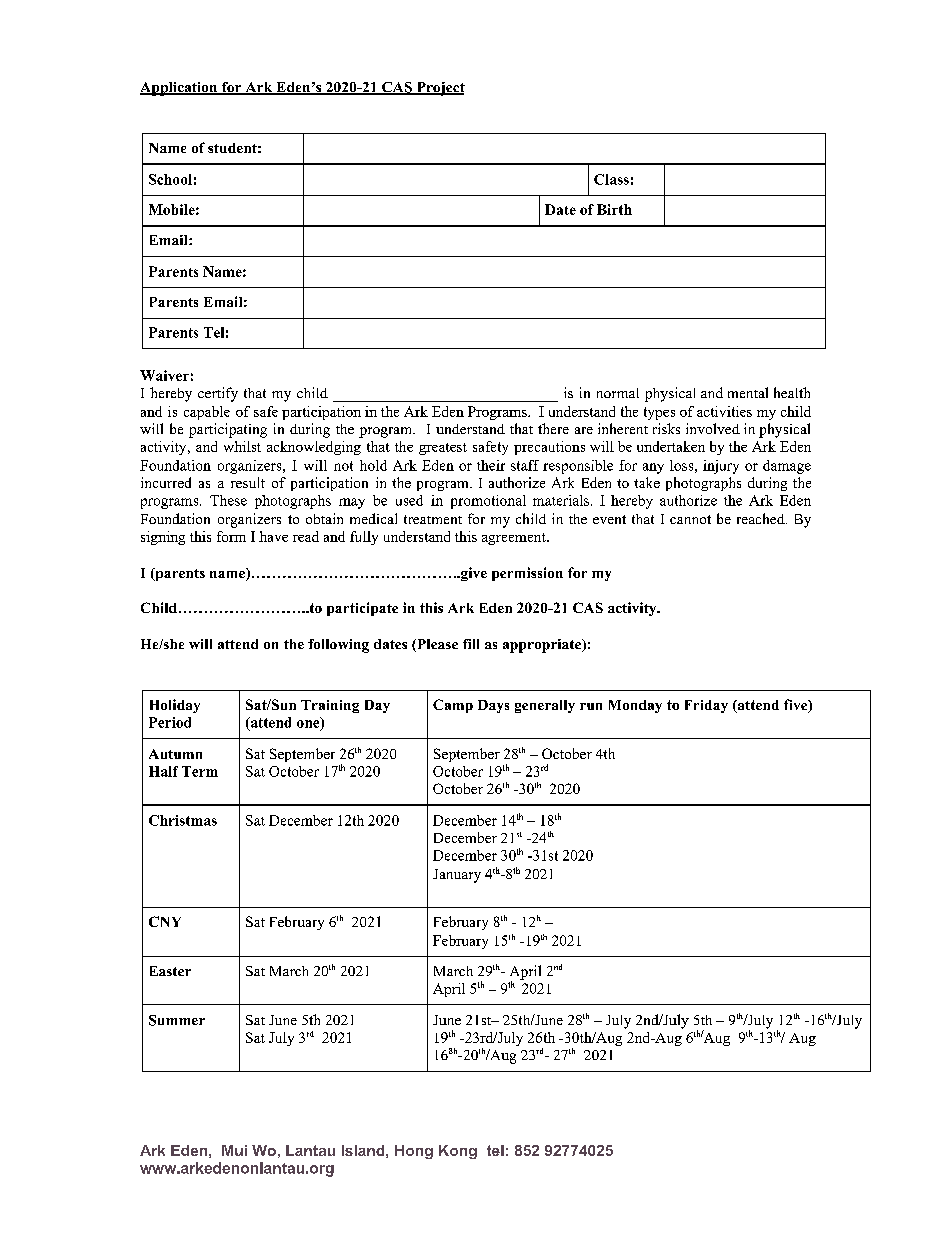 This page has height=1233, width=952. Describe the element at coordinates (611, 179) in the page. I see `Class` at that location.
